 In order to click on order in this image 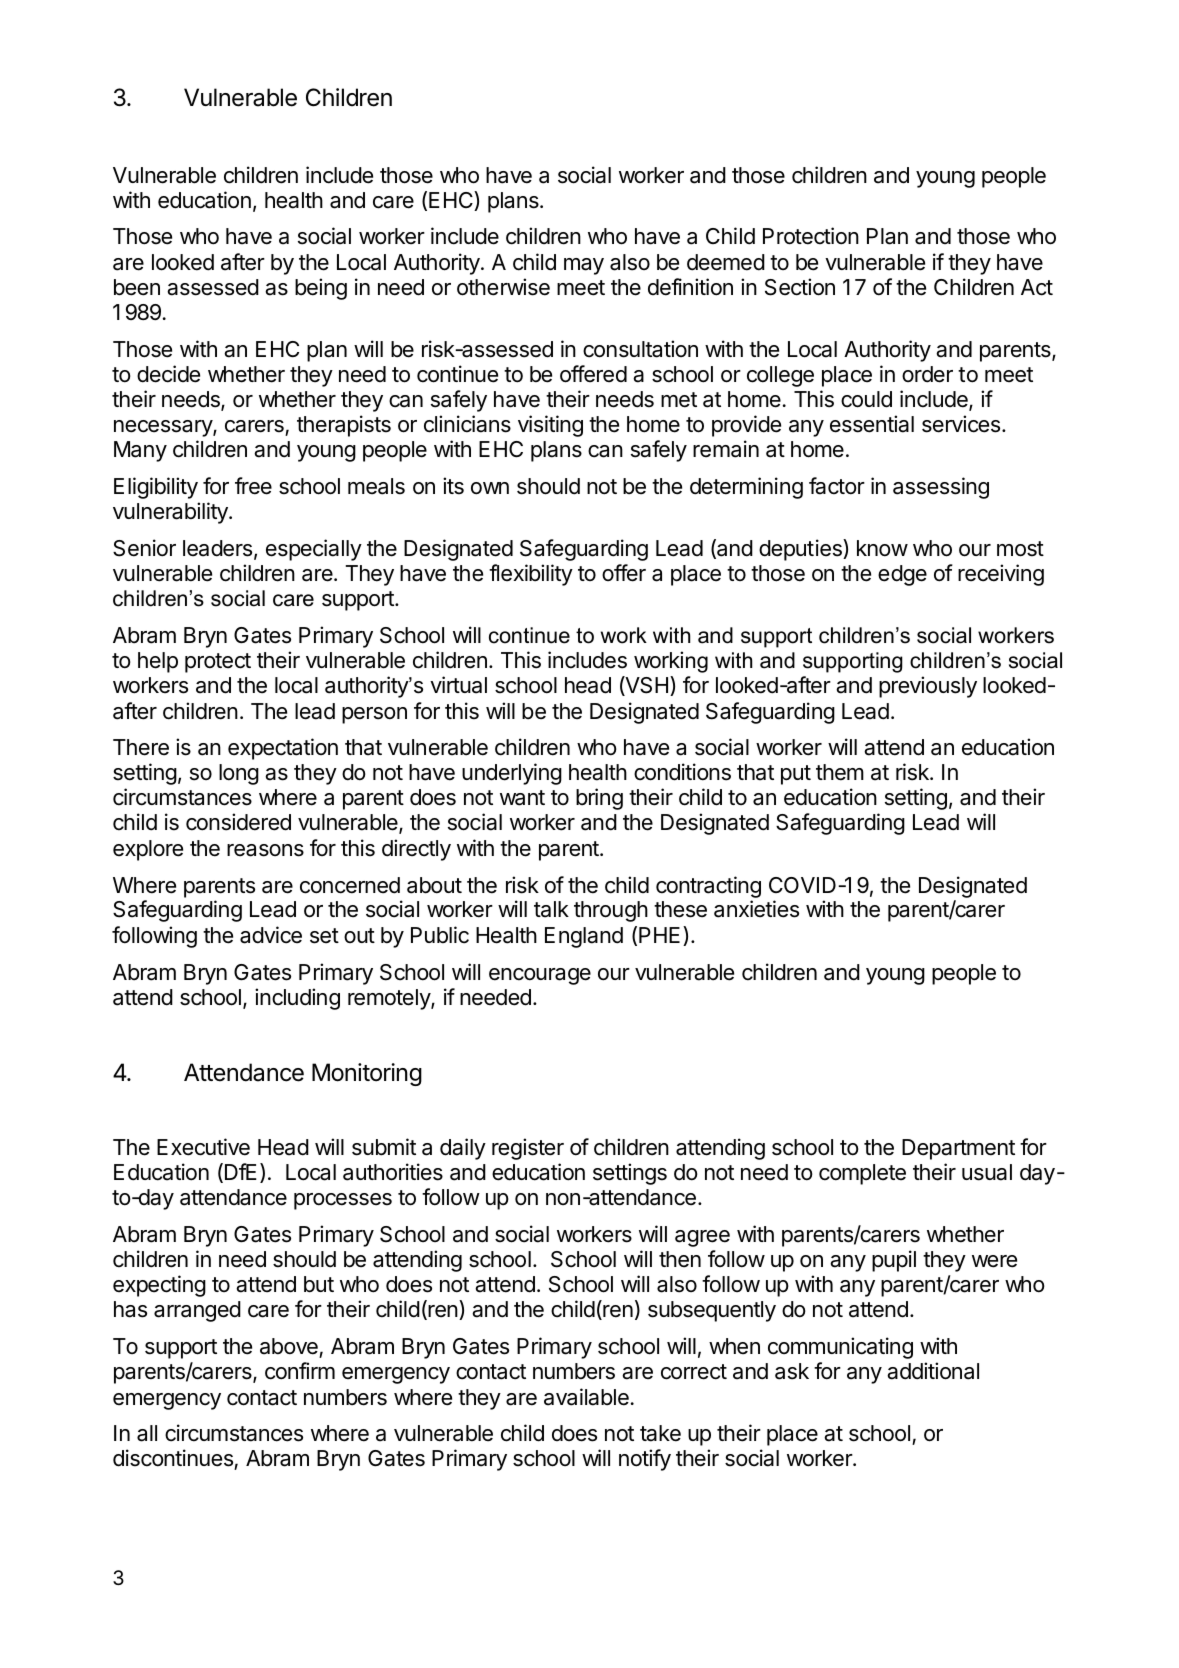, I will do `click(927, 374)`.
